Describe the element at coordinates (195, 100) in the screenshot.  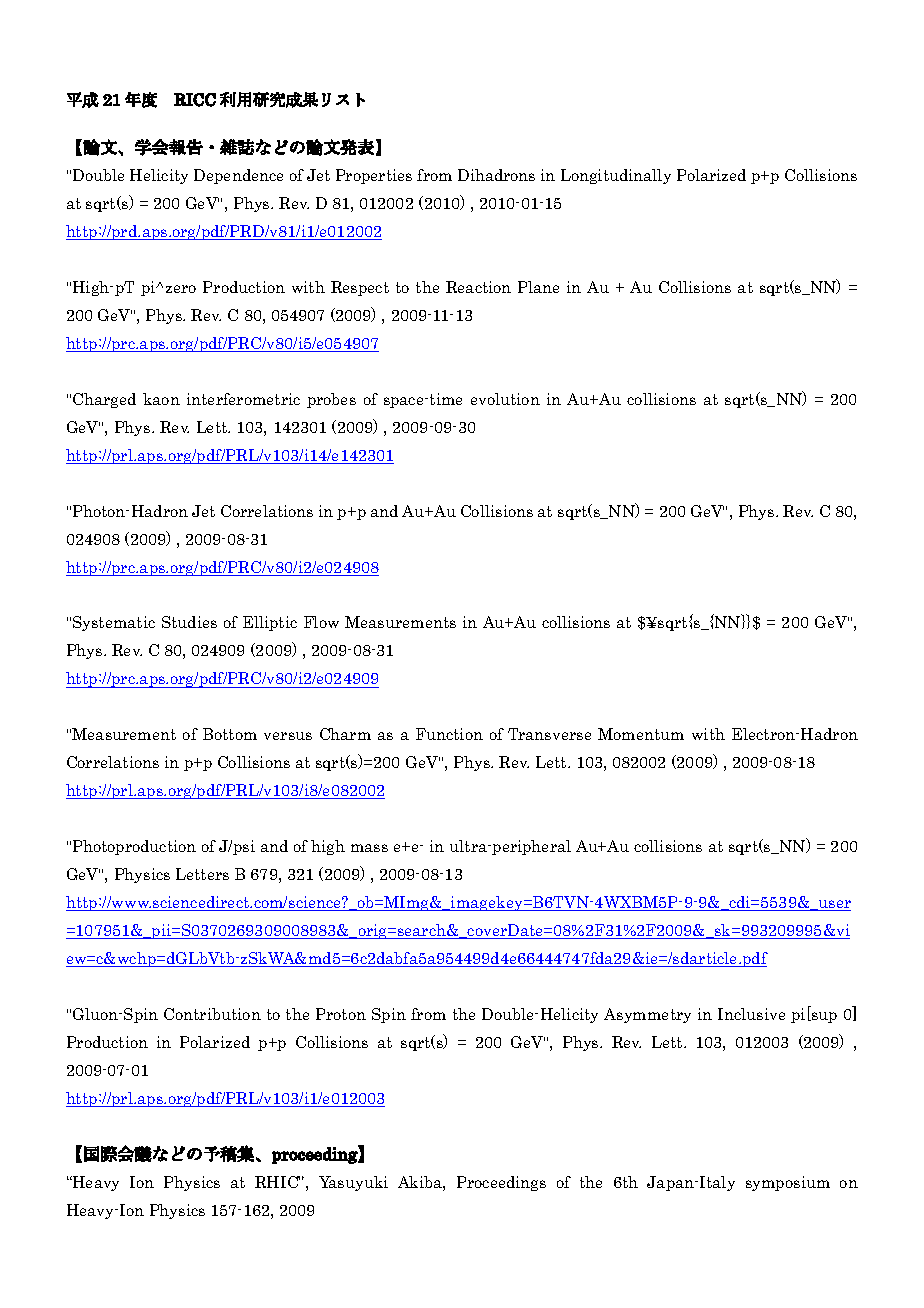
I see `RICC` at that location.
